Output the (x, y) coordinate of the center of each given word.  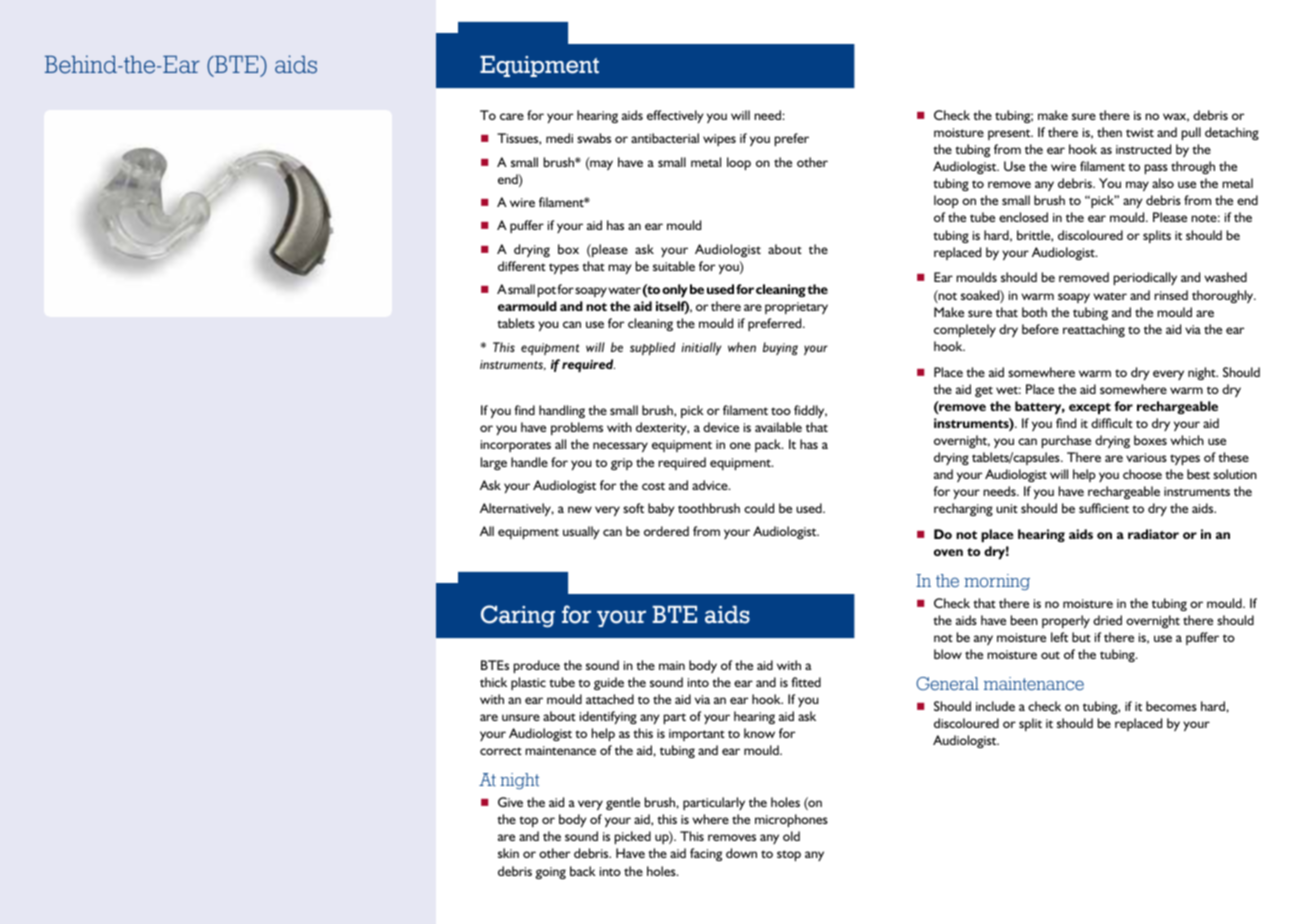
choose (1142, 474)
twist (1140, 132)
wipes (719, 140)
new (580, 509)
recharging (963, 509)
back (583, 871)
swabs (594, 138)
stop (789, 855)
